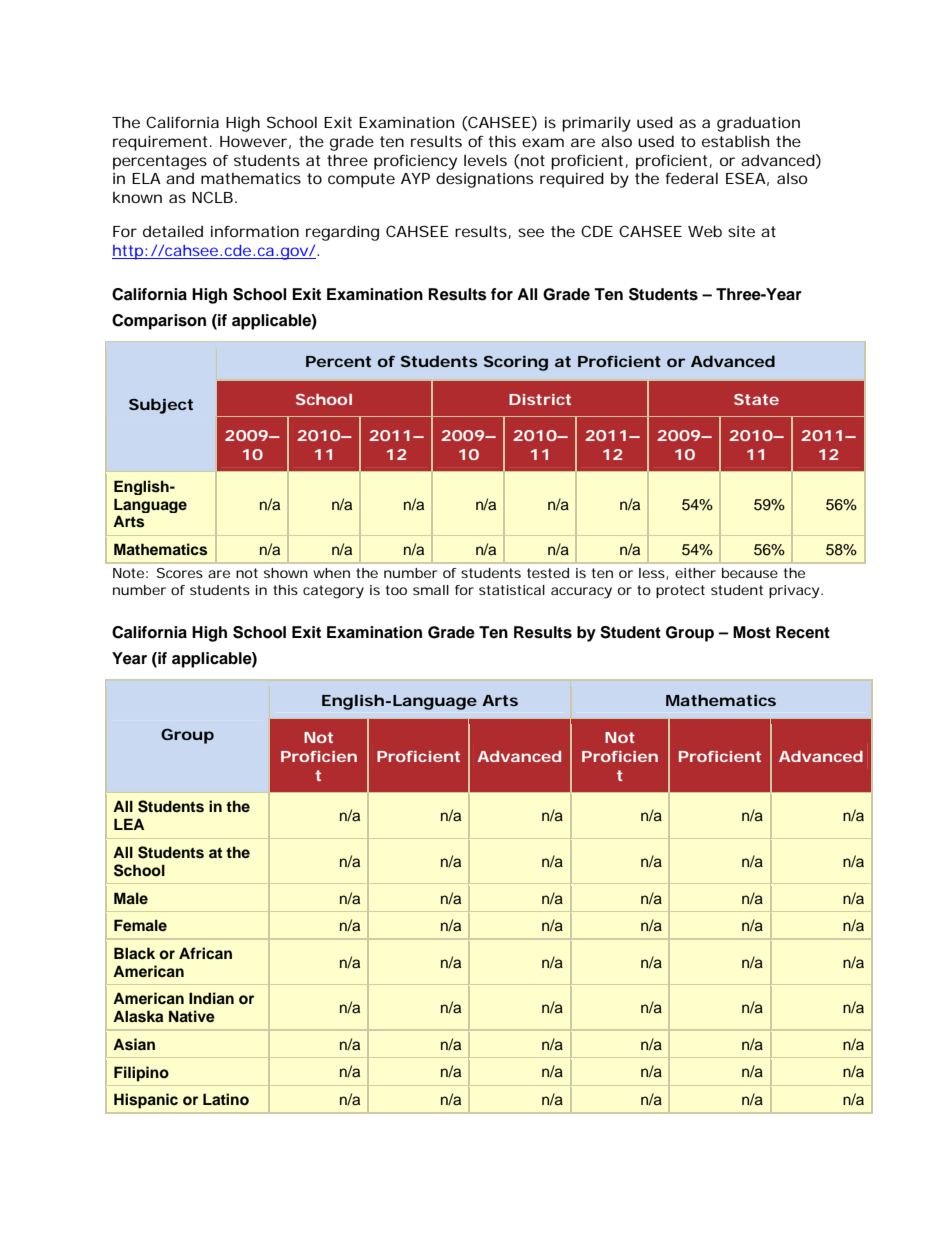 The width and height of the page is (952, 1233). What do you see at coordinates (803, 632) in the page?
I see `Recent` at bounding box center [803, 632].
